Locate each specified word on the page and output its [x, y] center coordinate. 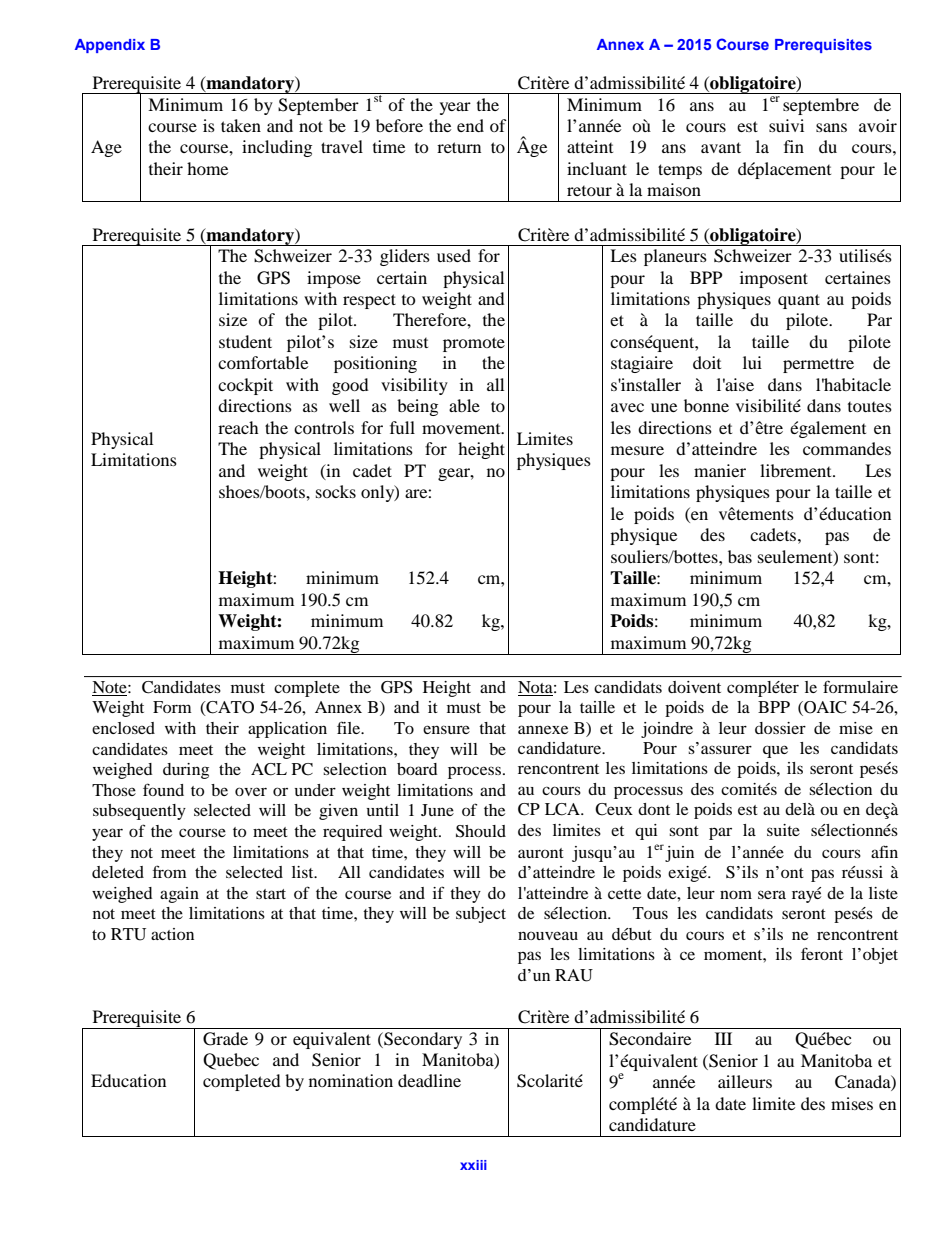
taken [241, 125]
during [186, 771]
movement [462, 429]
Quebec [231, 1061]
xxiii [473, 1165]
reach [238, 427]
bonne [706, 405]
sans [831, 127]
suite [783, 830]
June [437, 810]
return [459, 147]
